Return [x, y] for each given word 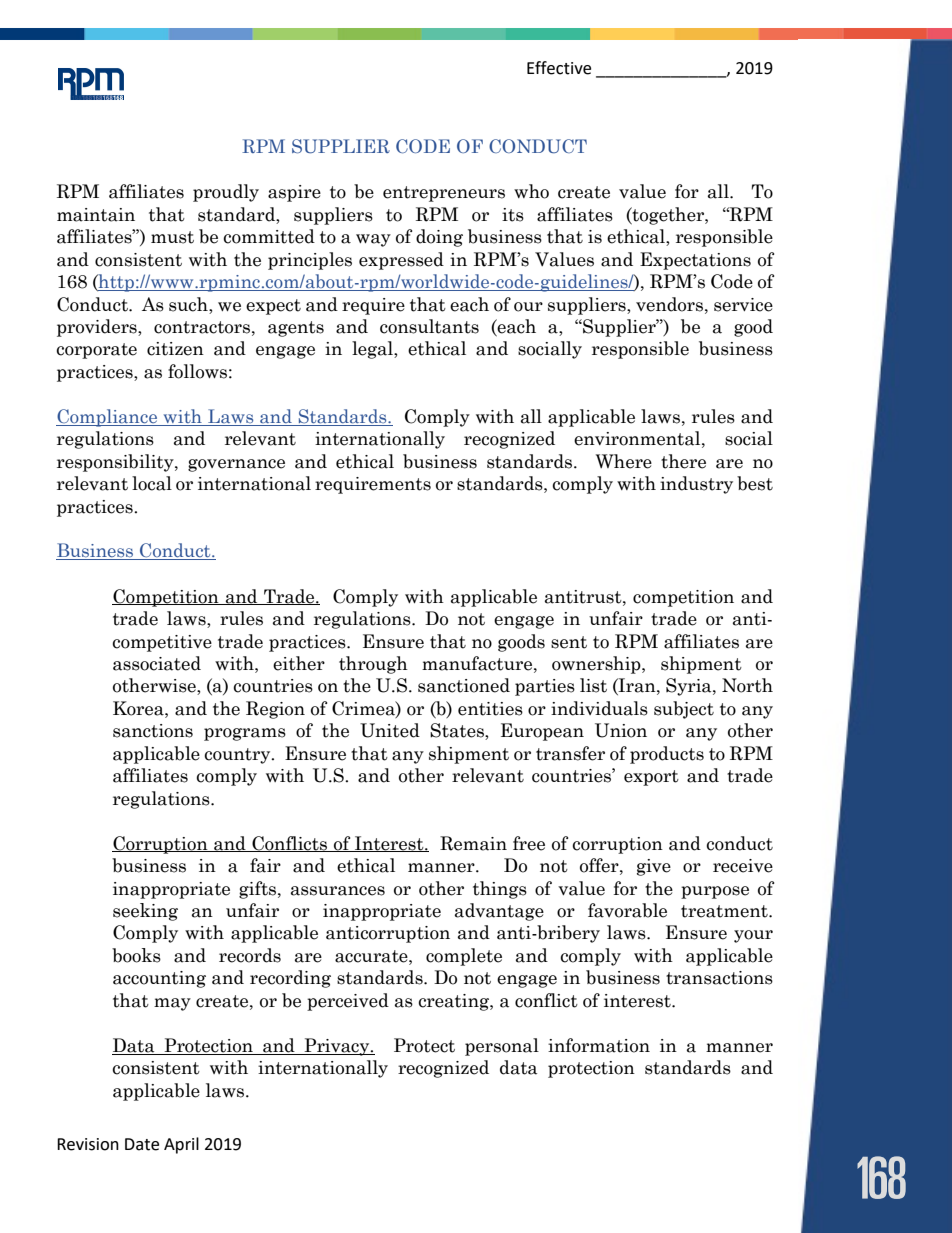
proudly [226, 193]
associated [157, 663]
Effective [559, 68]
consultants [429, 326]
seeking [145, 912]
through [373, 665]
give [654, 867]
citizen [175, 349]
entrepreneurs [444, 194]
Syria [690, 687]
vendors [671, 304]
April [181, 1145]
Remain [473, 843]
